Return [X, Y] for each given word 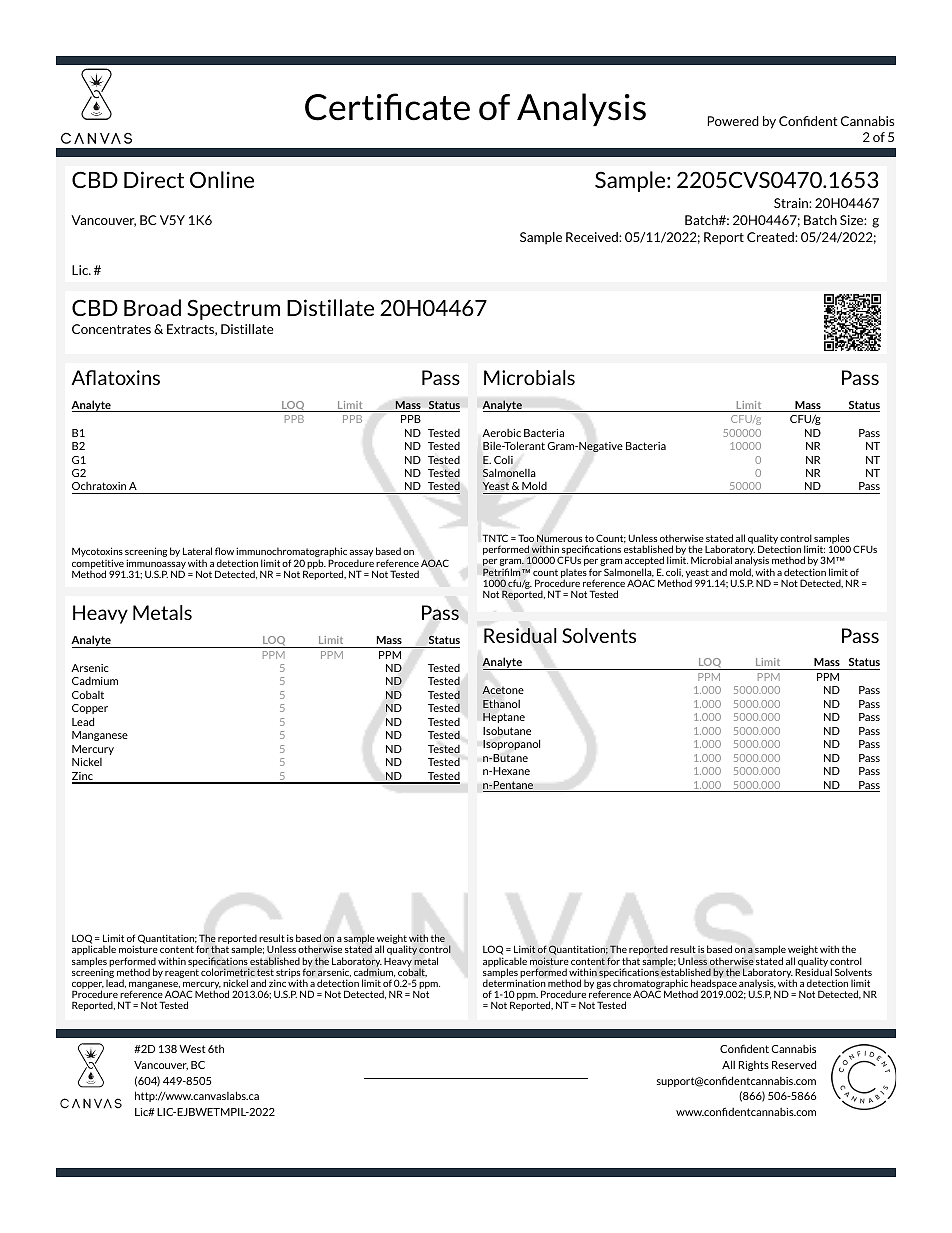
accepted [644, 562]
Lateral [197, 551]
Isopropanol [511, 744]
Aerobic [501, 433]
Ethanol [501, 703]
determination [514, 983]
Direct [154, 179]
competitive [98, 565]
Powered [733, 121]
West [192, 1049]
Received [593, 237]
